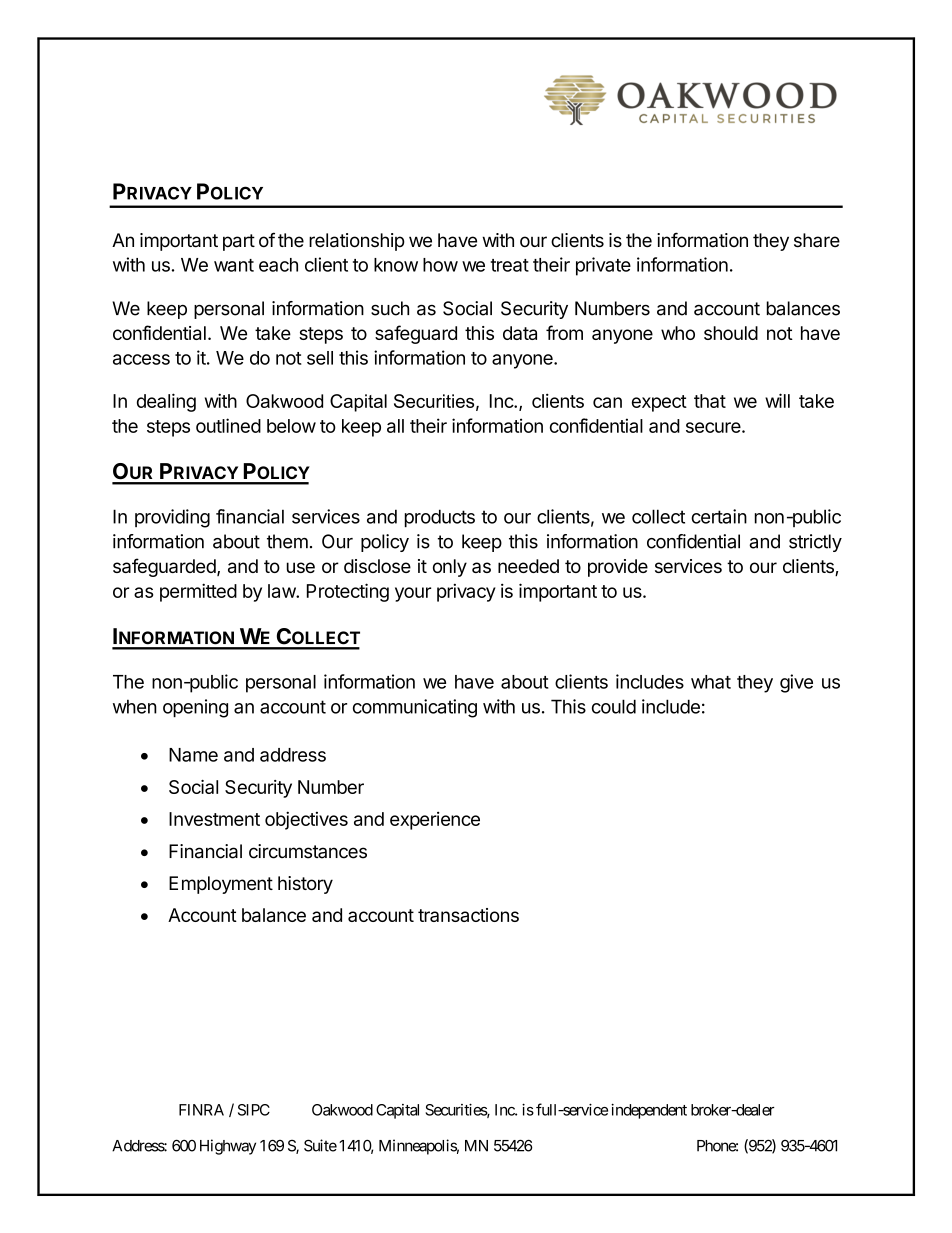 The height and width of the screenshot is (1233, 952). Describe the element at coordinates (817, 240) in the screenshot. I see `share` at that location.
